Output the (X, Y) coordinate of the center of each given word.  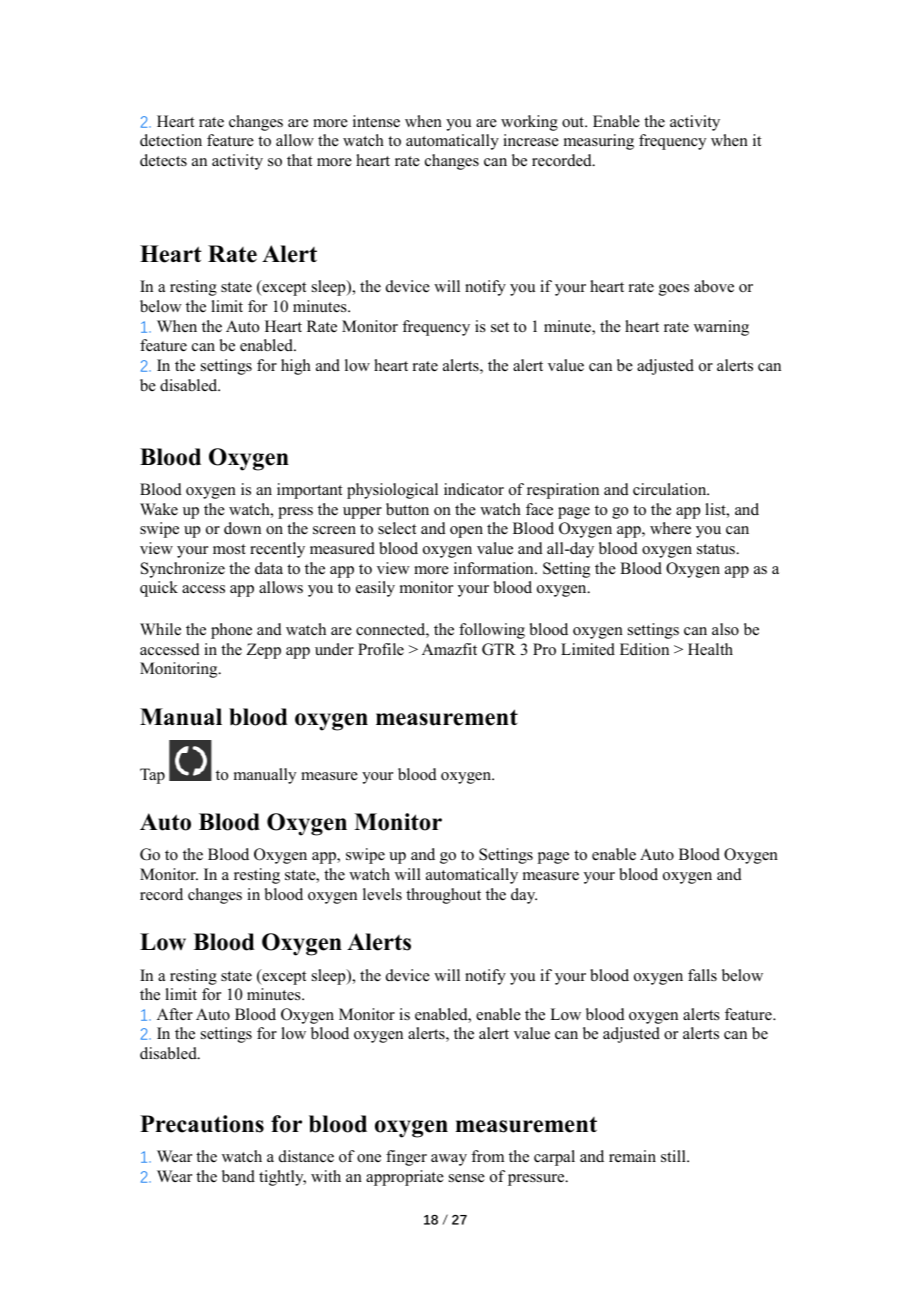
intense (376, 121)
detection (171, 140)
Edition (644, 649)
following (492, 631)
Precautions (202, 1124)
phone (231, 631)
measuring (599, 142)
